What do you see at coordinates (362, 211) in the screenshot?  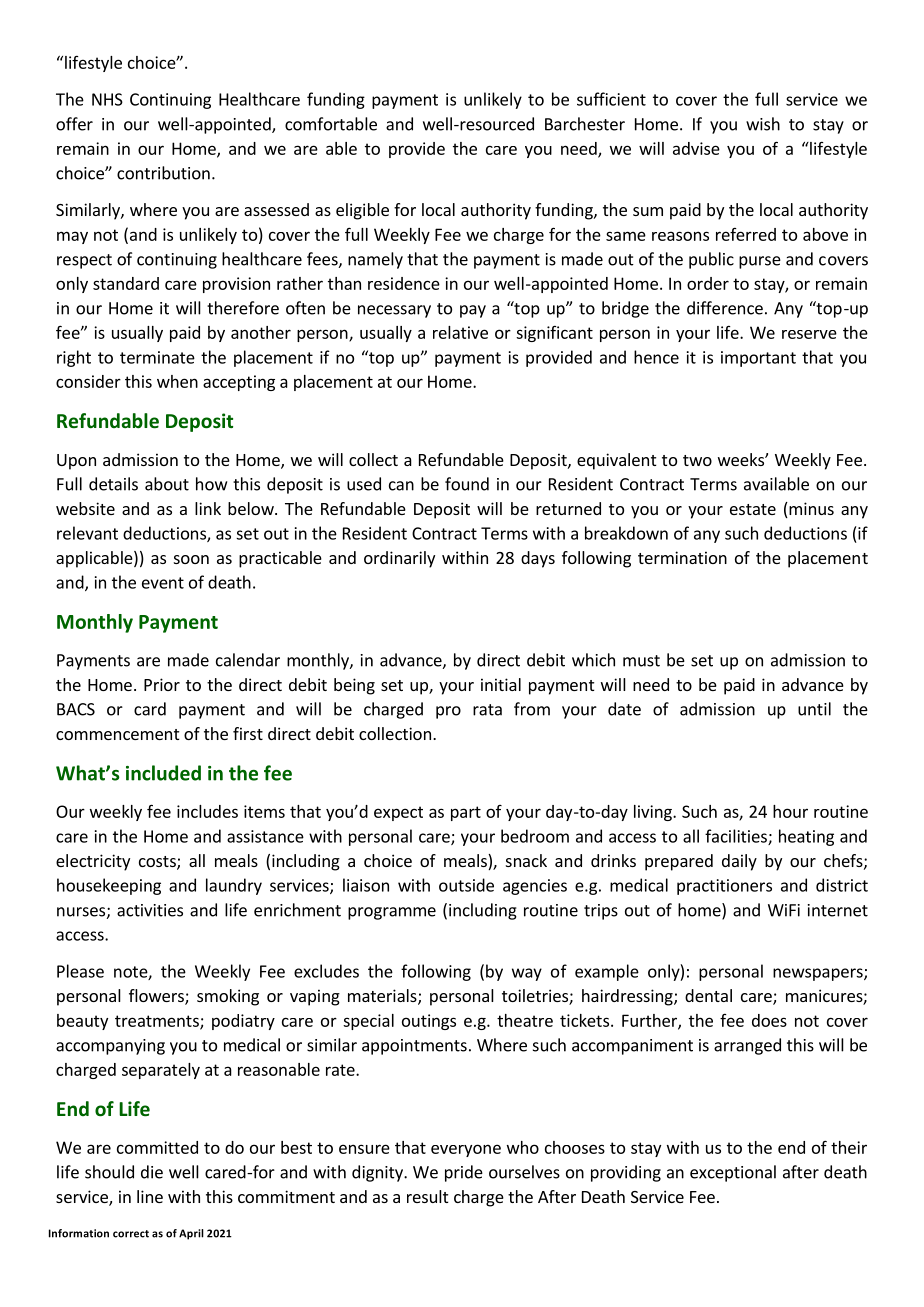 I see `eligible` at bounding box center [362, 211].
